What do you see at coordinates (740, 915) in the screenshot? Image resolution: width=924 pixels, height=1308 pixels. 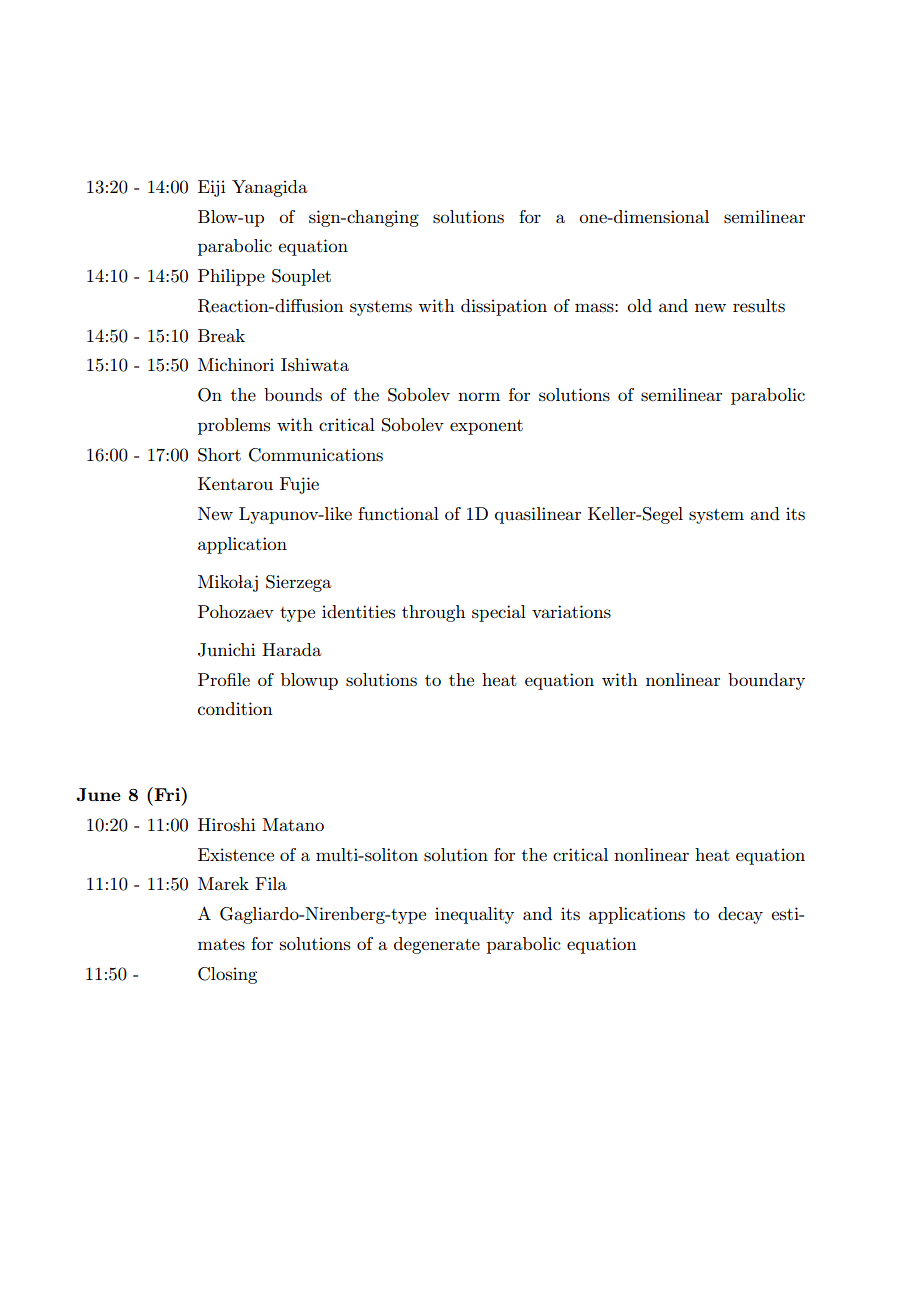 I see `decay` at bounding box center [740, 915].
